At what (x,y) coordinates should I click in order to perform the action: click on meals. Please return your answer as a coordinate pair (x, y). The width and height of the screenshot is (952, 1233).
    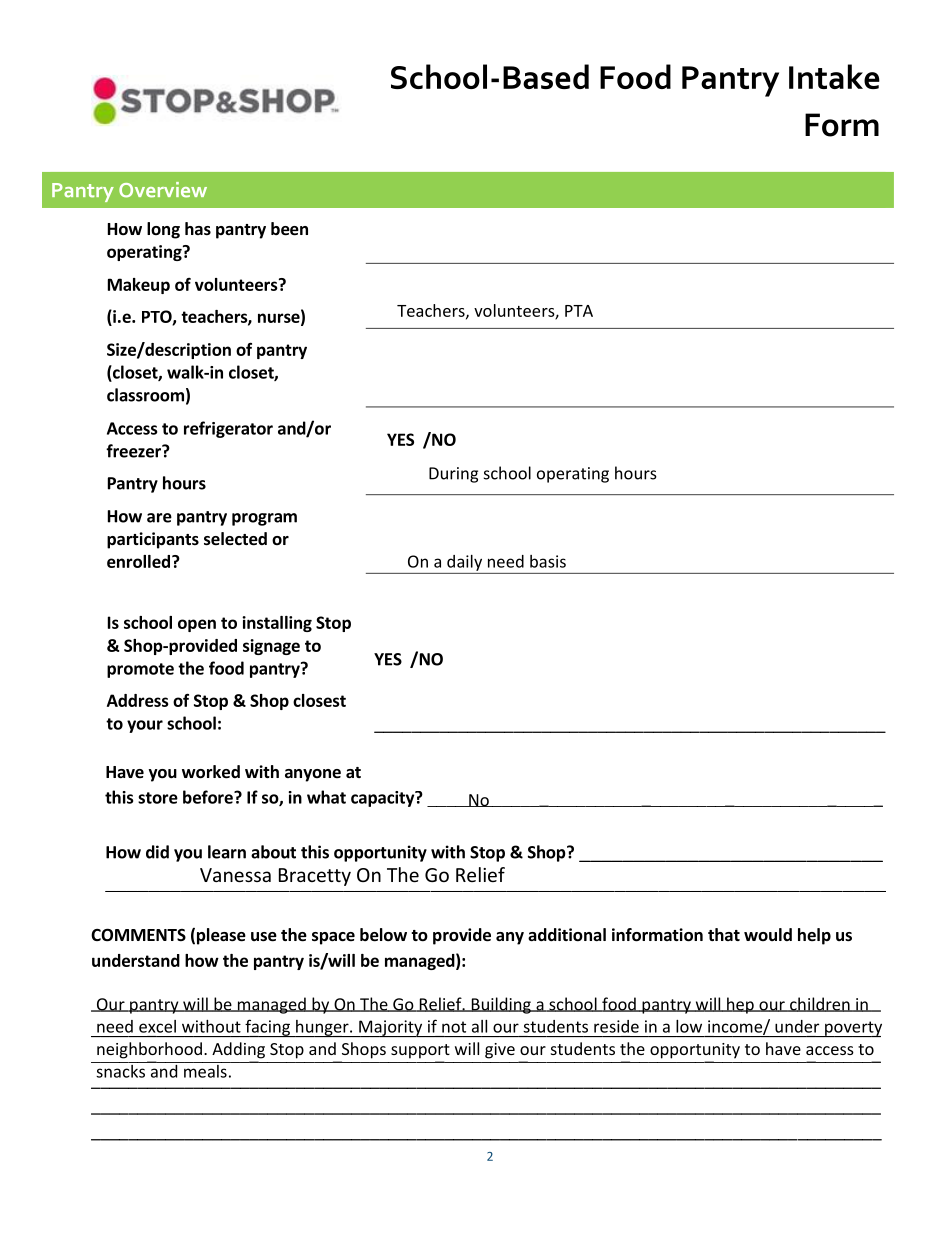
    Looking at the image, I should click on (205, 1070).
